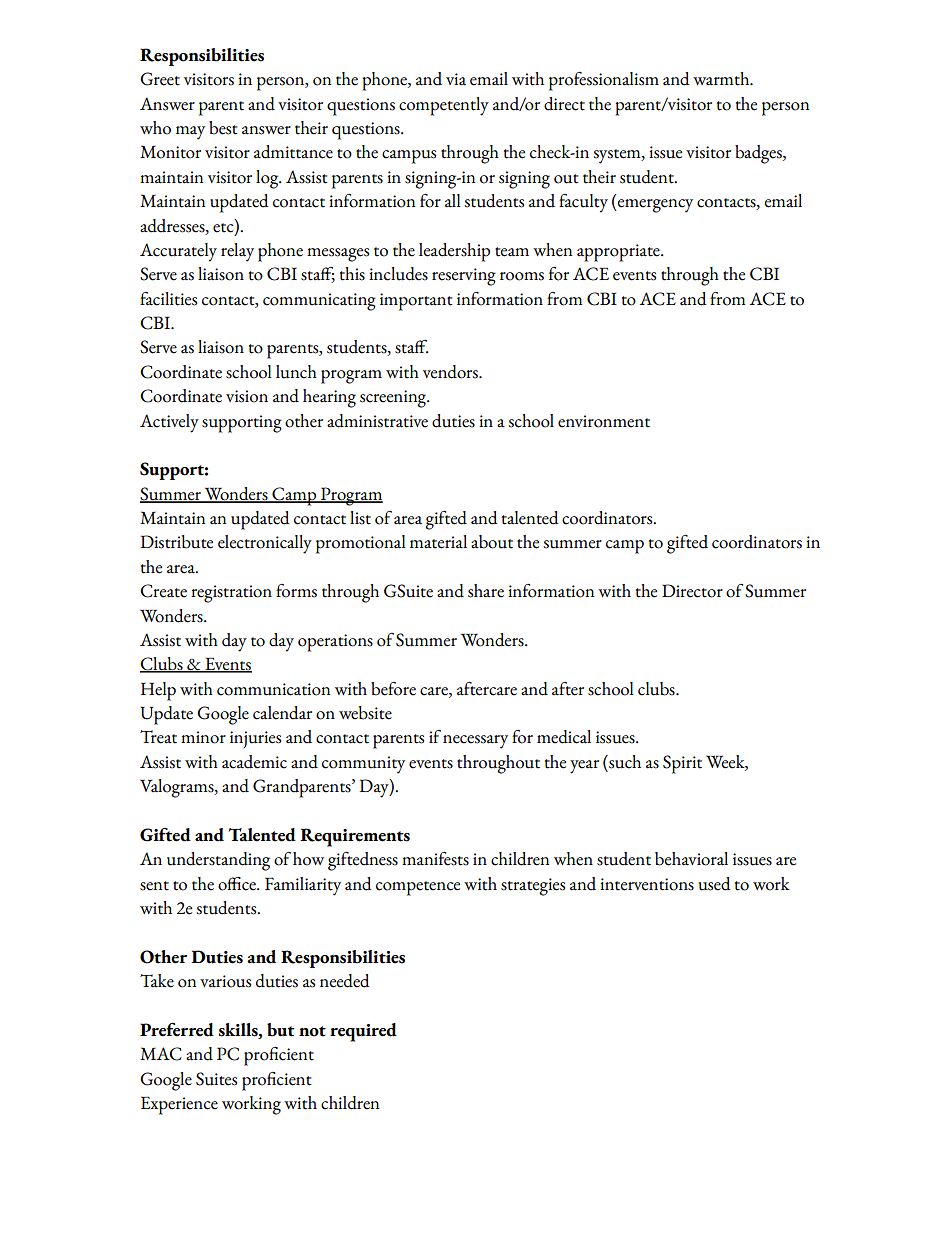 The image size is (952, 1233). What do you see at coordinates (475, 742) in the screenshot?
I see `necessary` at bounding box center [475, 742].
